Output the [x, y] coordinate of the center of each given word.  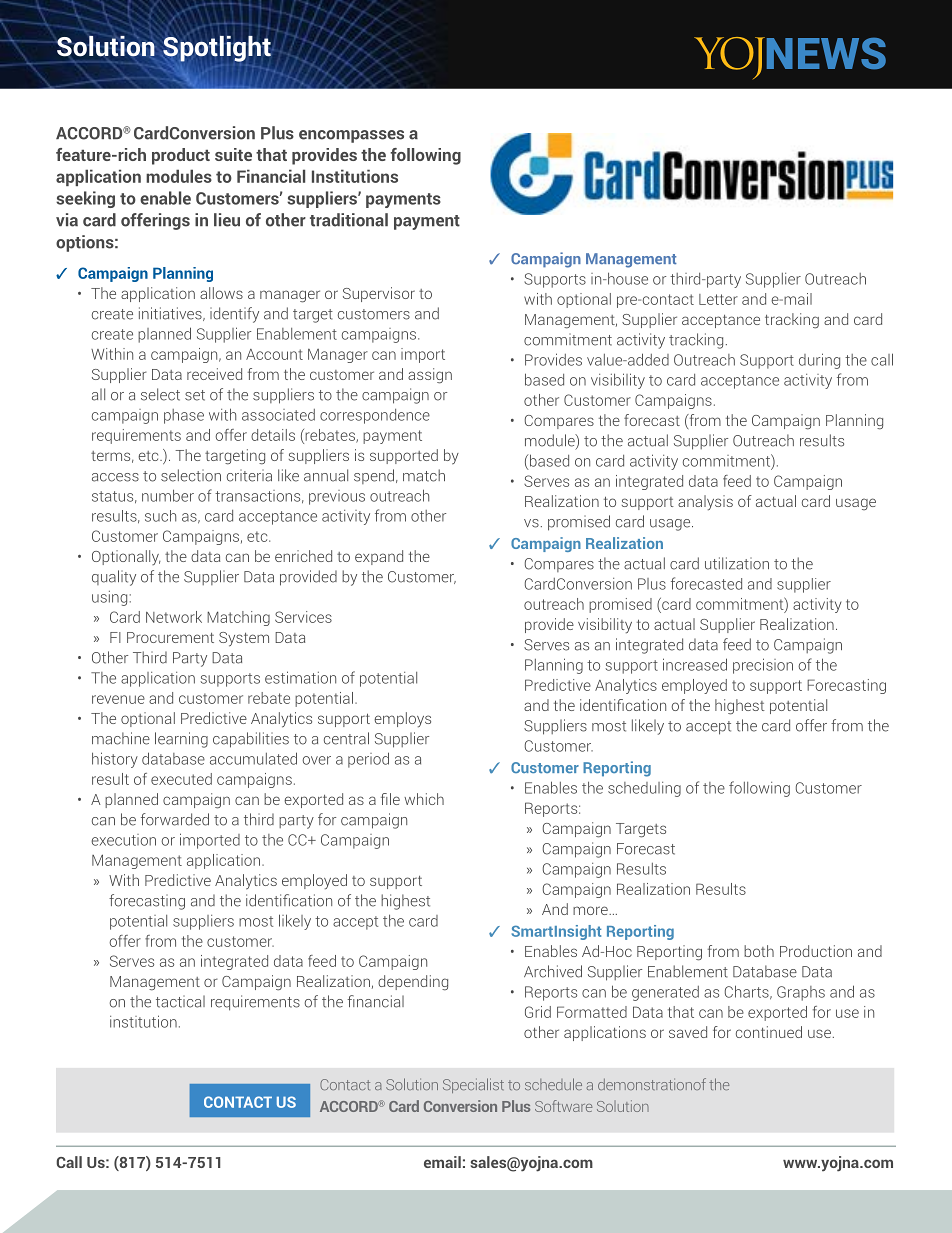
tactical [180, 1001]
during [819, 361]
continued [769, 1032]
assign [430, 376]
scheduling [644, 789]
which [424, 799]
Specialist [473, 1085]
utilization [737, 563]
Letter [718, 299]
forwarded [175, 819]
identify [234, 315]
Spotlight [217, 49]
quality [114, 578]
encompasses [351, 136]
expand [379, 557]
